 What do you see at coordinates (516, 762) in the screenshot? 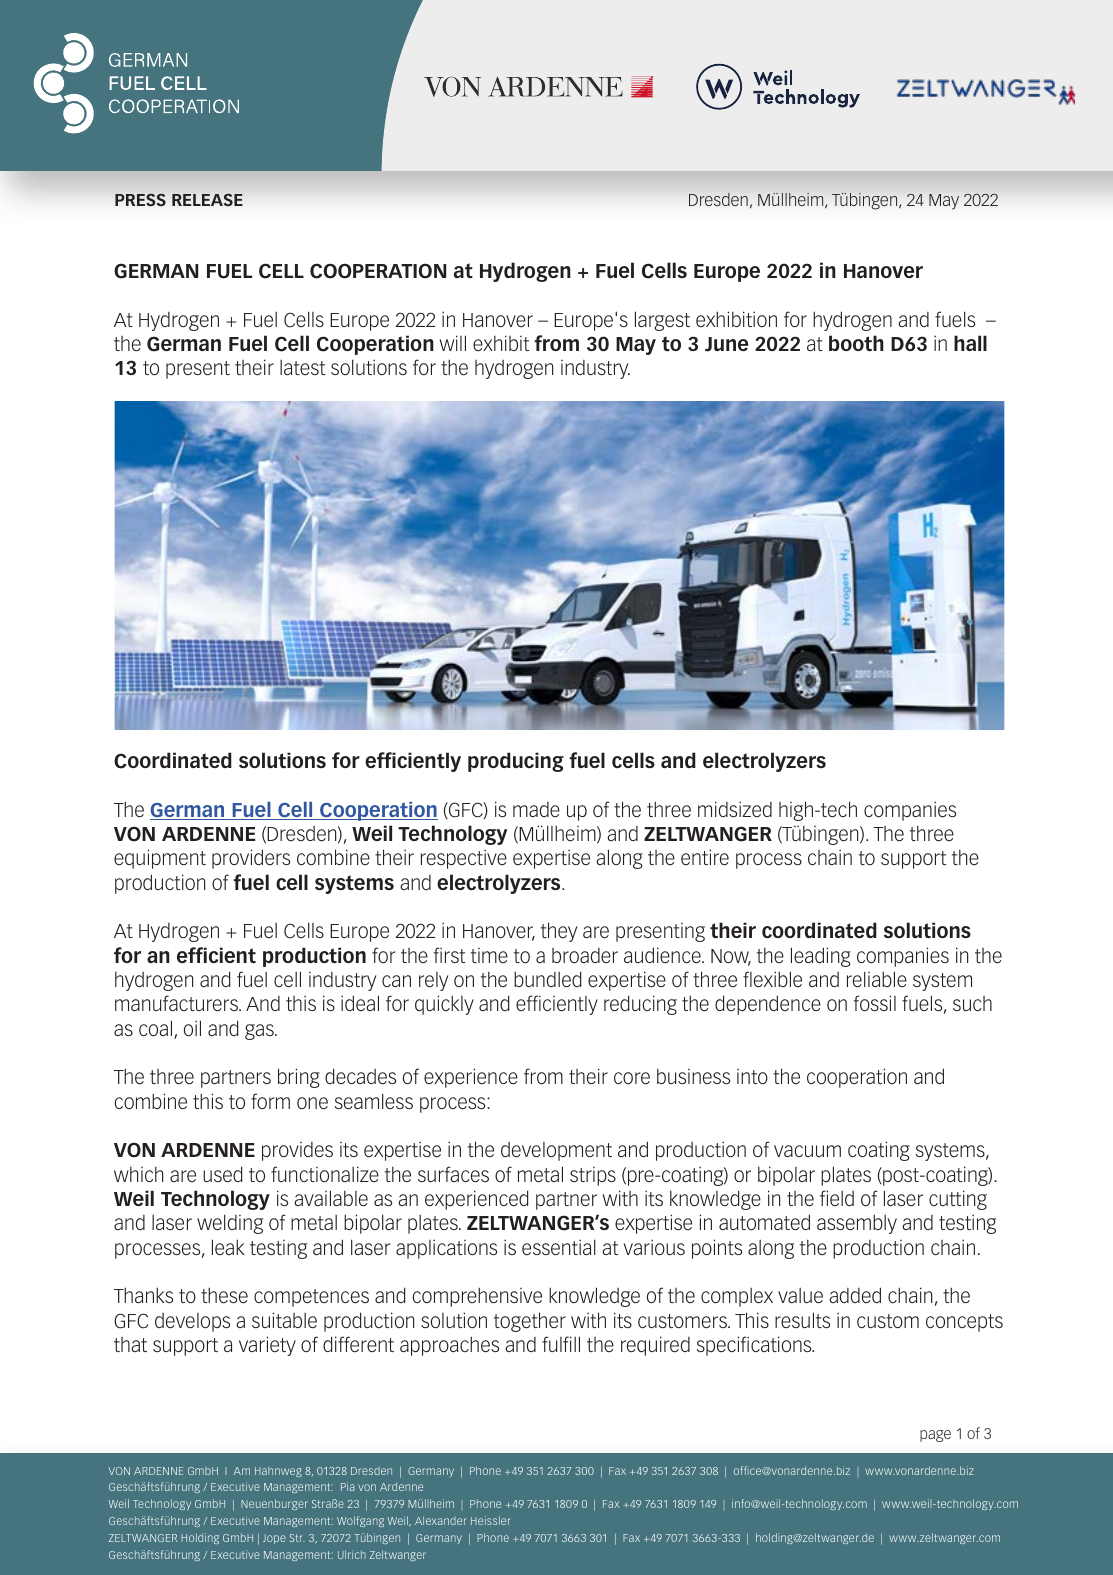
I see `producing` at bounding box center [516, 762].
